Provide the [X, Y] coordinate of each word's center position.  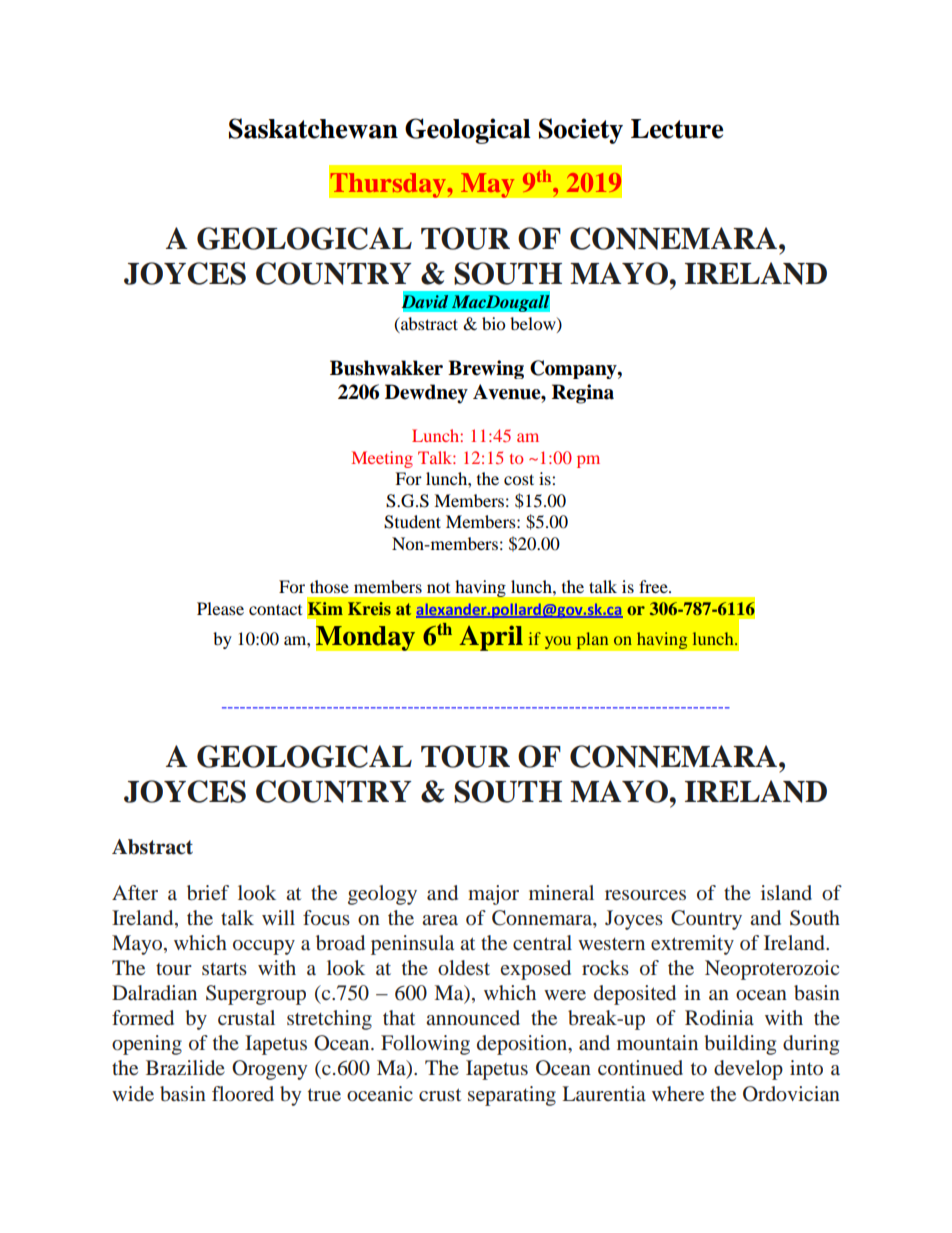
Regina [583, 394]
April [491, 638]
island [786, 892]
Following [425, 1045]
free [654, 586]
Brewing [486, 369]
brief [208, 893]
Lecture [677, 129]
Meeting [382, 459]
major [493, 895]
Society [581, 131]
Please [220, 608]
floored [243, 1093]
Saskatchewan [313, 128]
